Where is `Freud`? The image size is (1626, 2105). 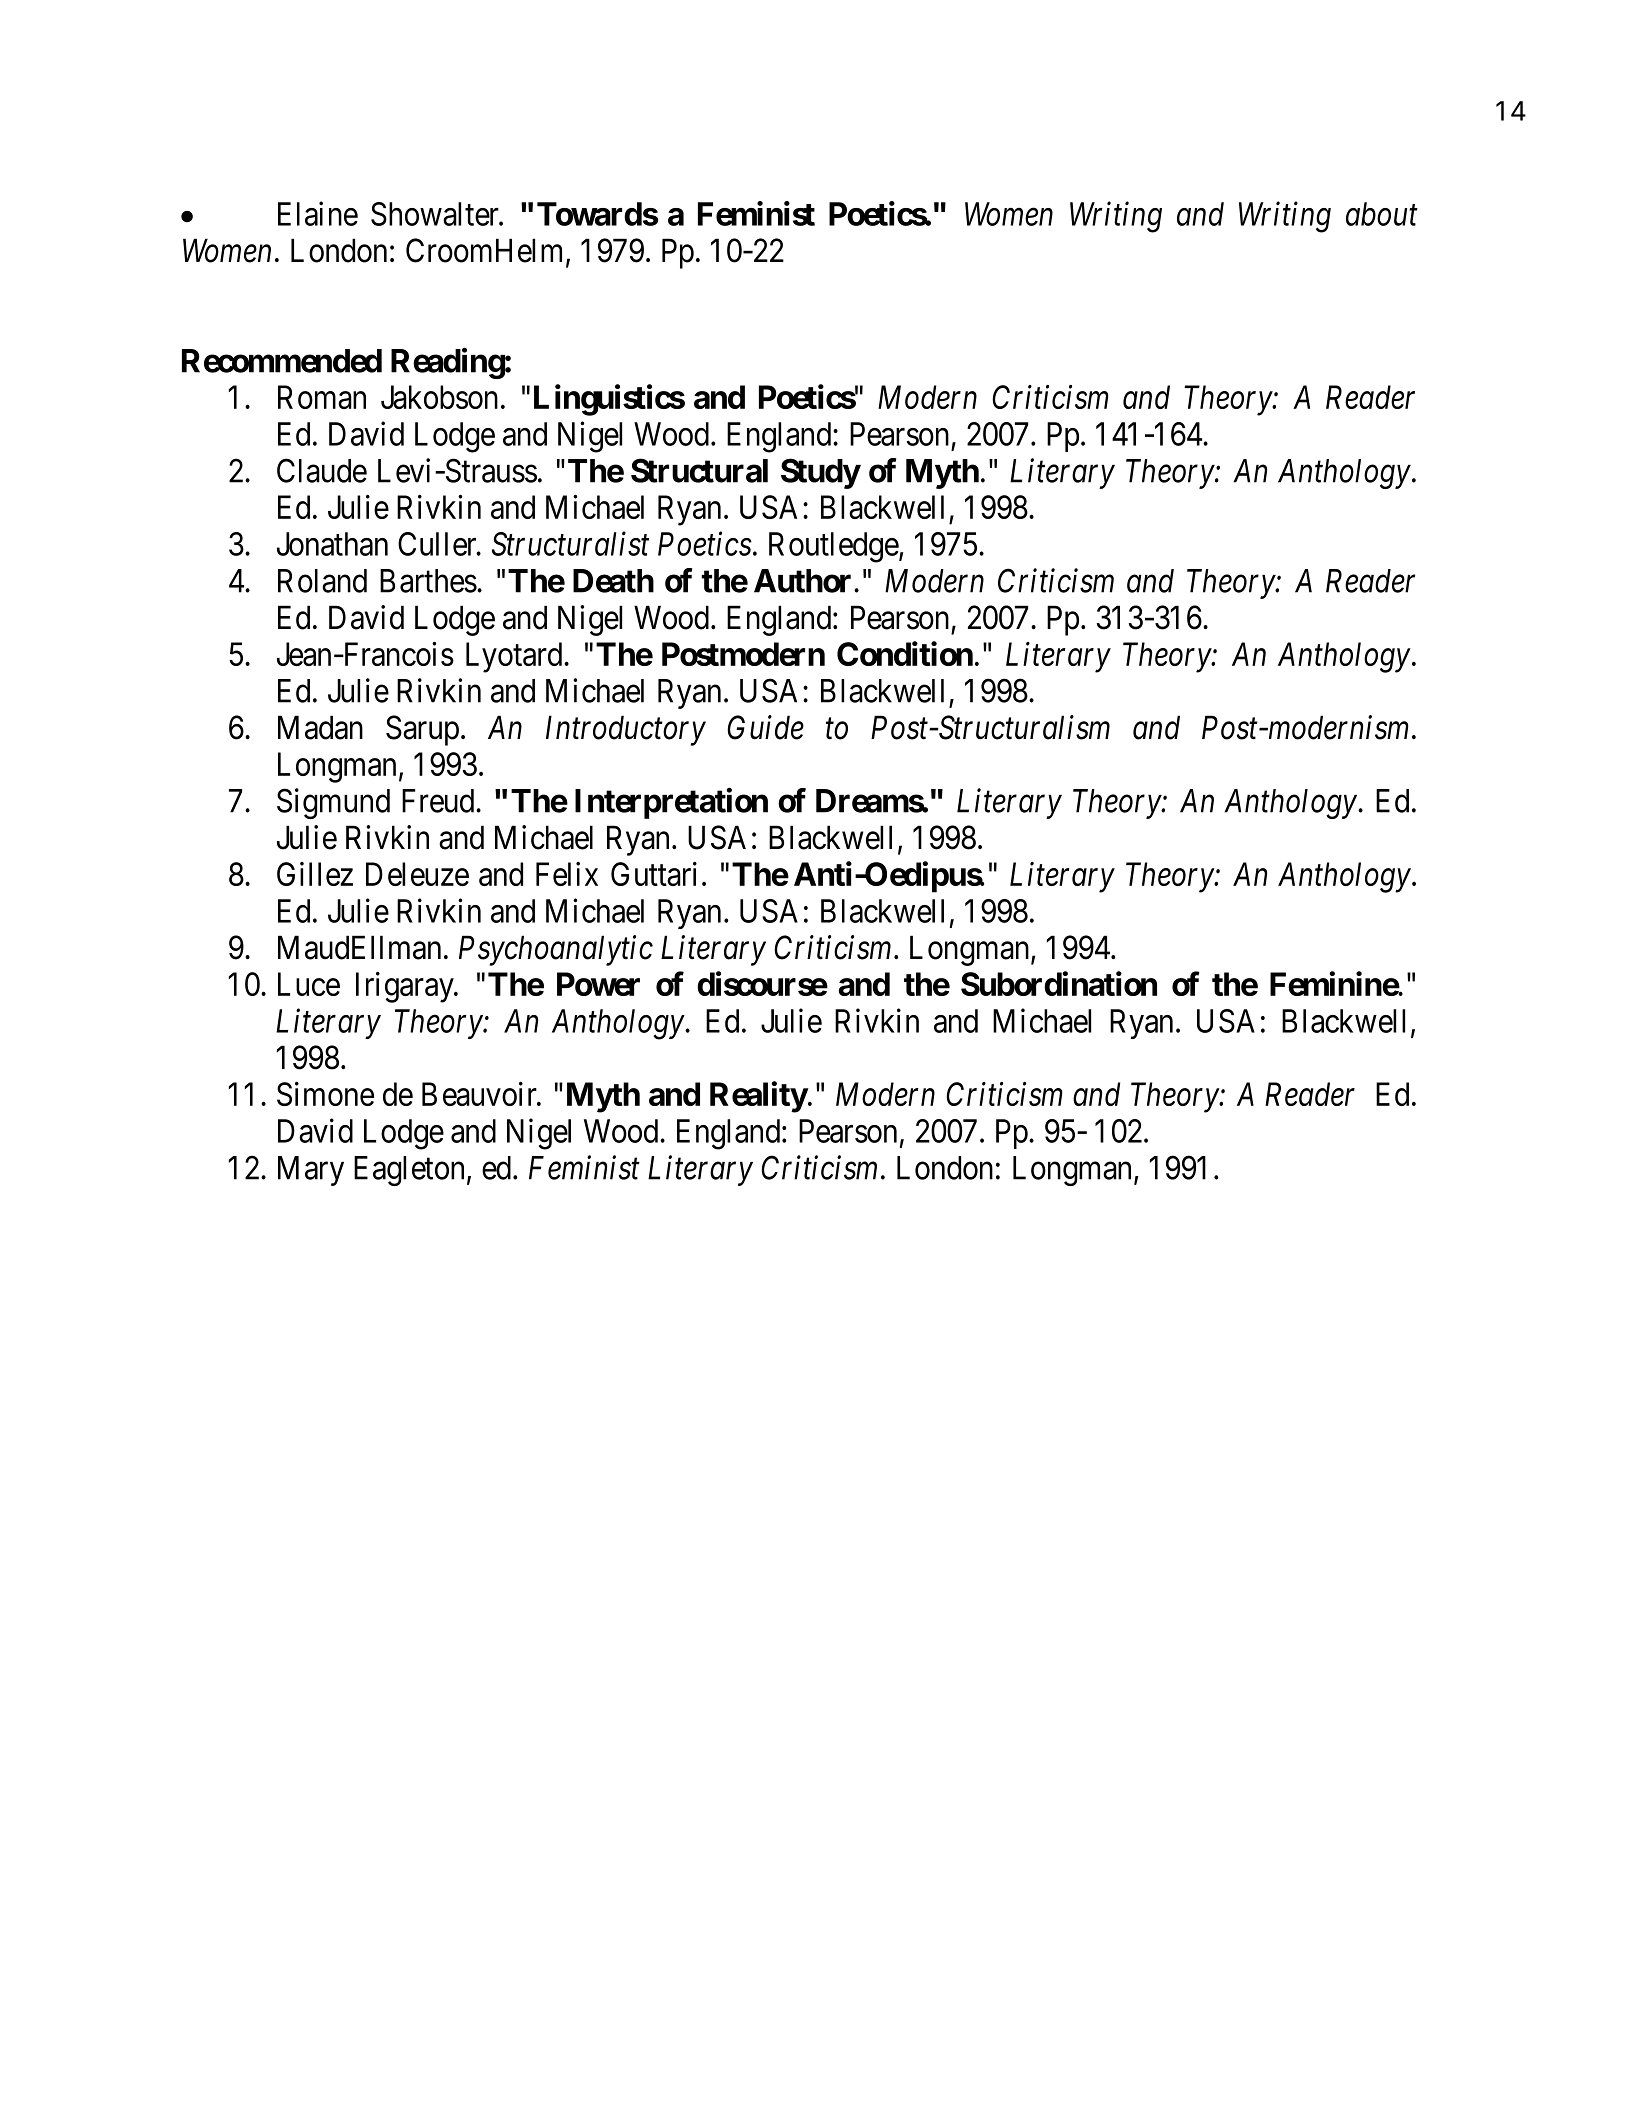
Freud is located at coordinates (439, 801).
